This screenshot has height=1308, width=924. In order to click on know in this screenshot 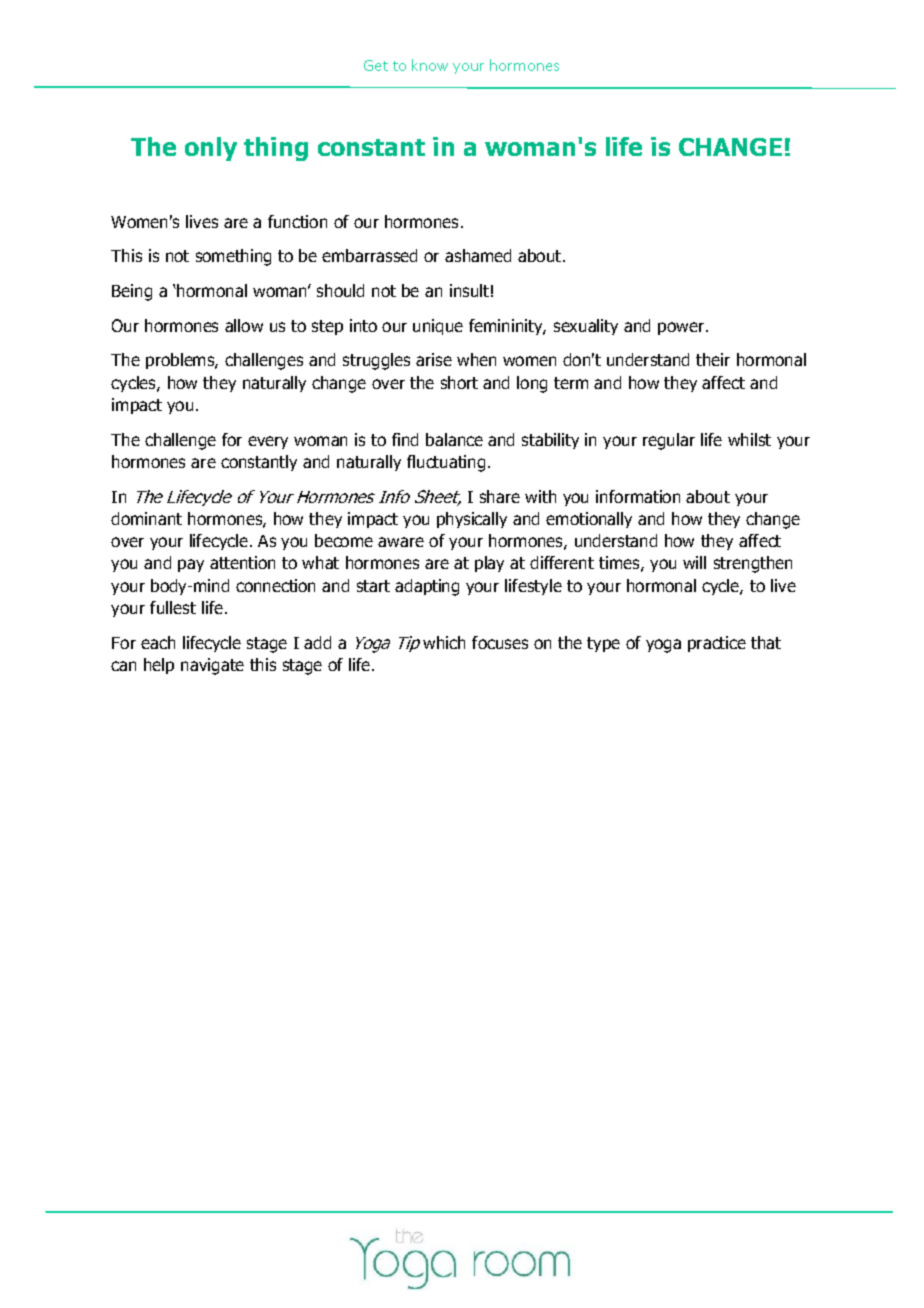, I will do `click(430, 65)`.
